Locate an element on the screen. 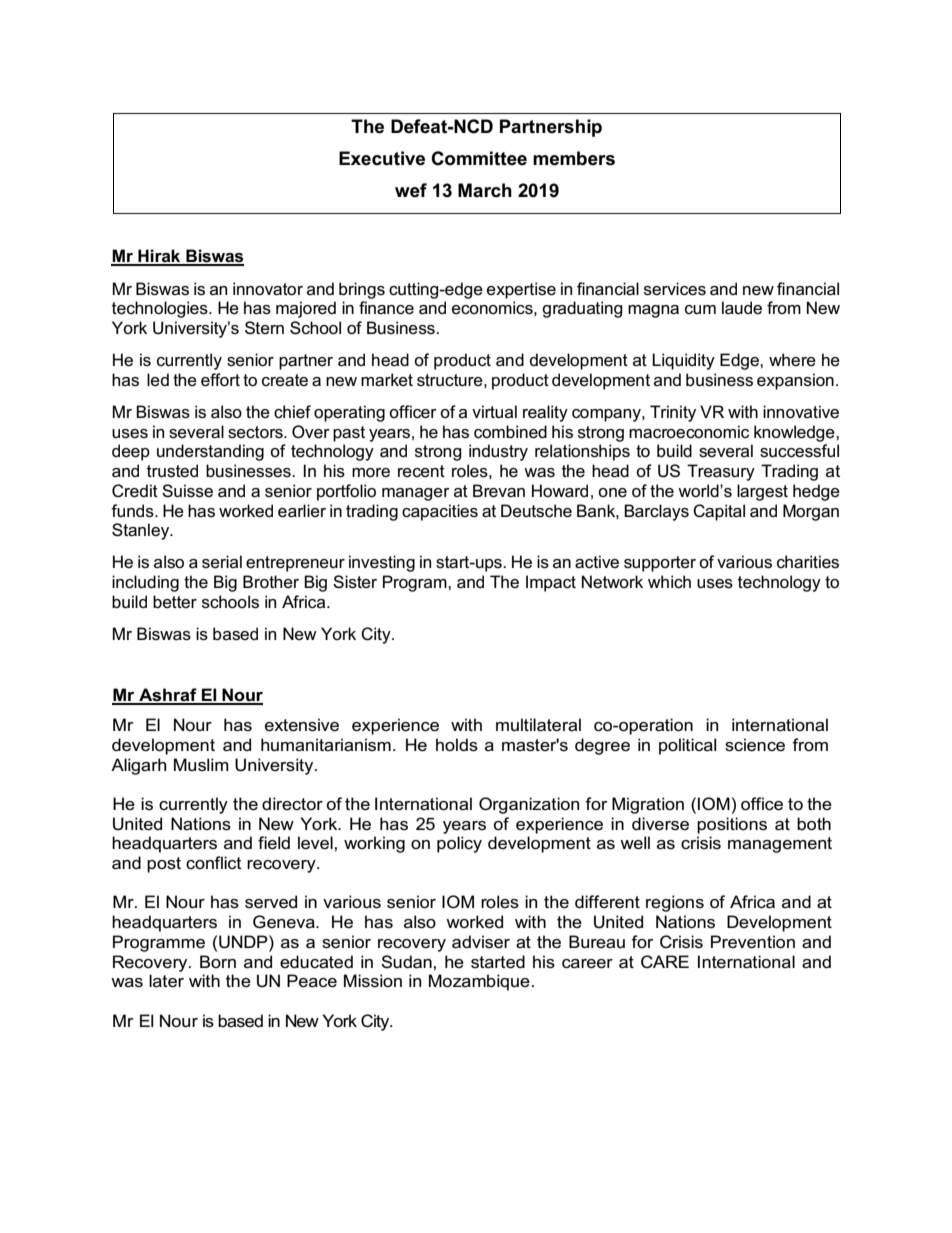  better is located at coordinates (175, 602).
